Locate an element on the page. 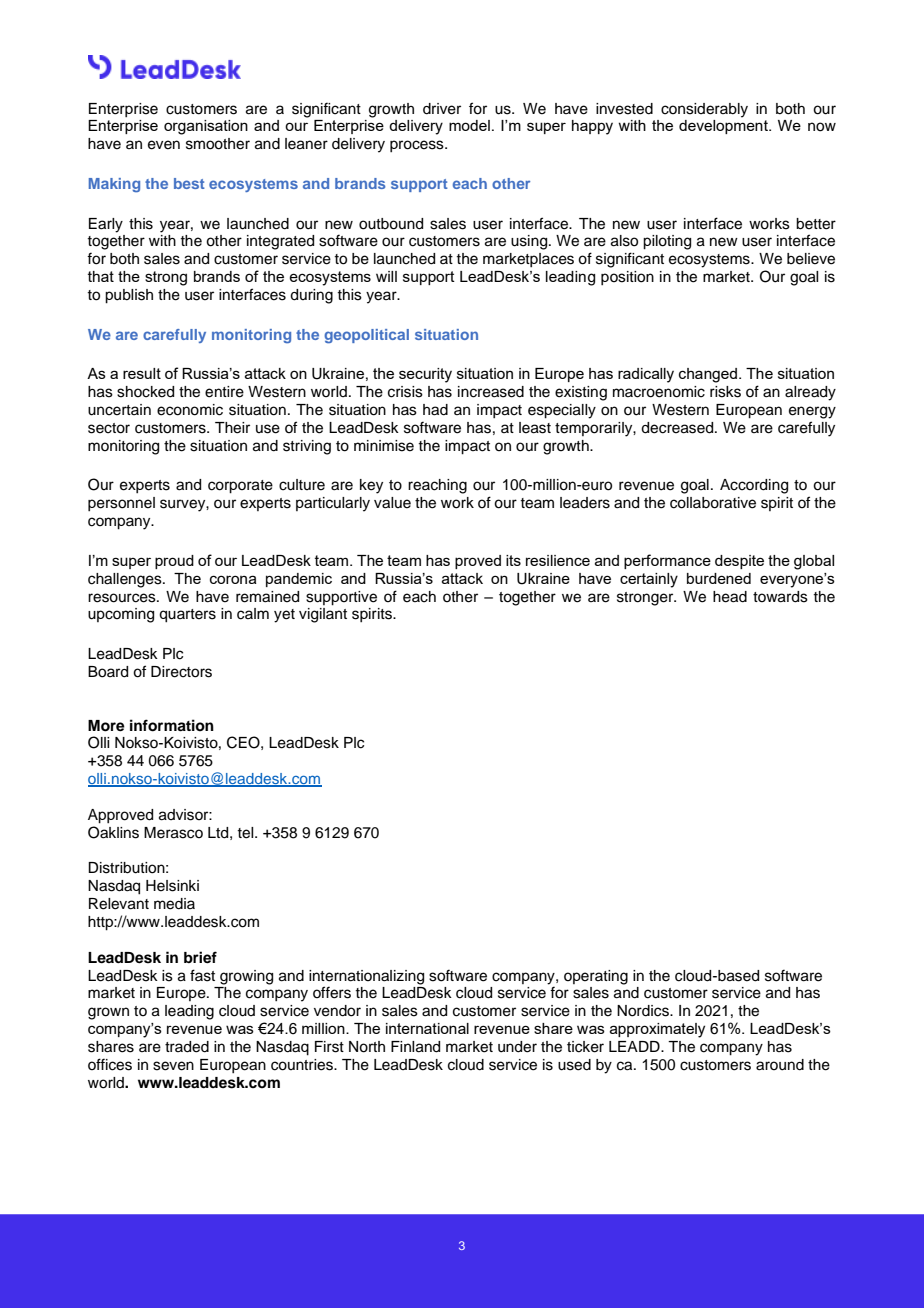 This document has width=924, height=1308. organisation is located at coordinates (206, 127).
